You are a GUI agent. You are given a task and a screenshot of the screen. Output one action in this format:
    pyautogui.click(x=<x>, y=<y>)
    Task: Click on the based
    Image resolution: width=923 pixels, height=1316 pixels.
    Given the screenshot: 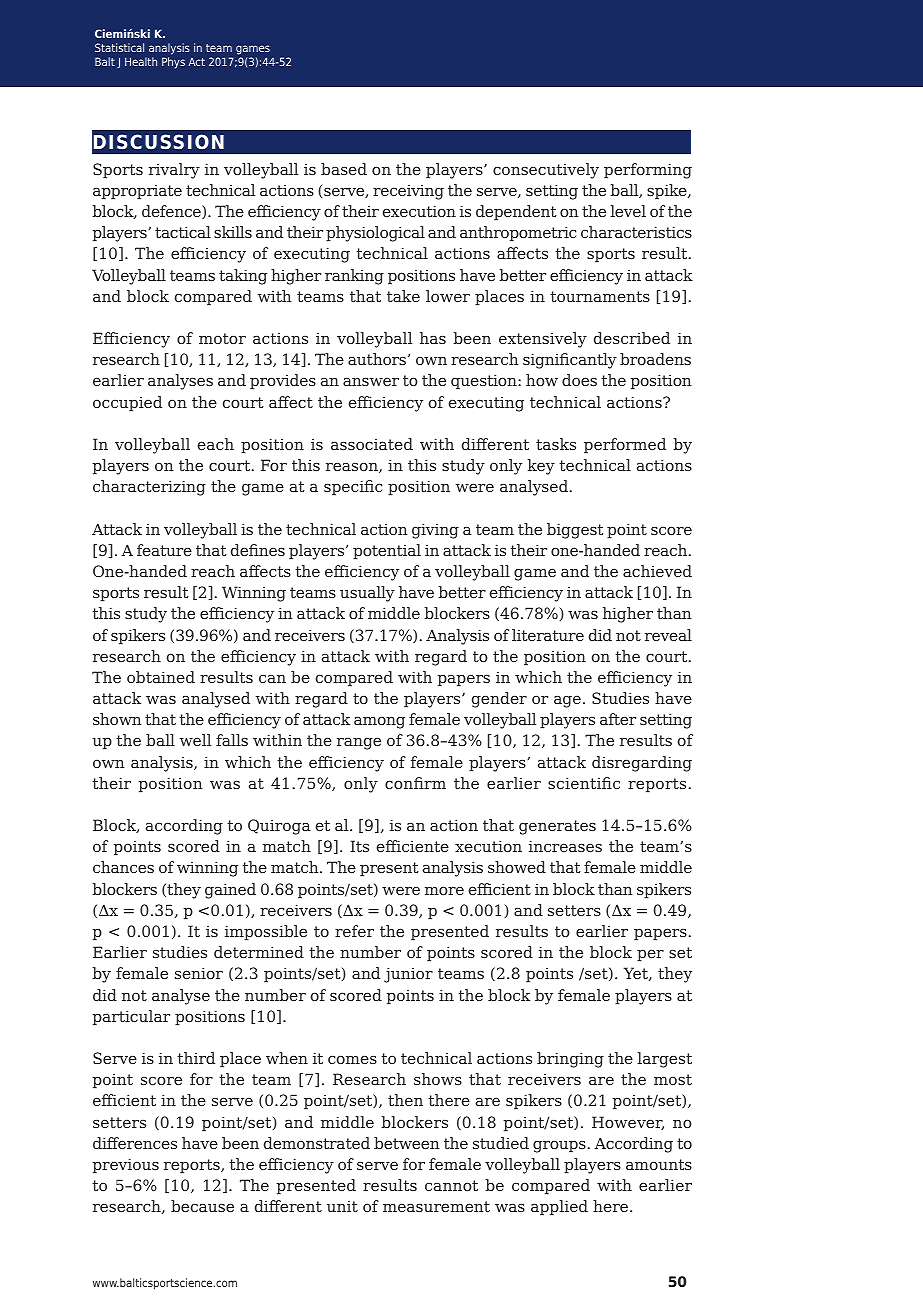 What is the action you would take?
    pyautogui.click(x=344, y=169)
